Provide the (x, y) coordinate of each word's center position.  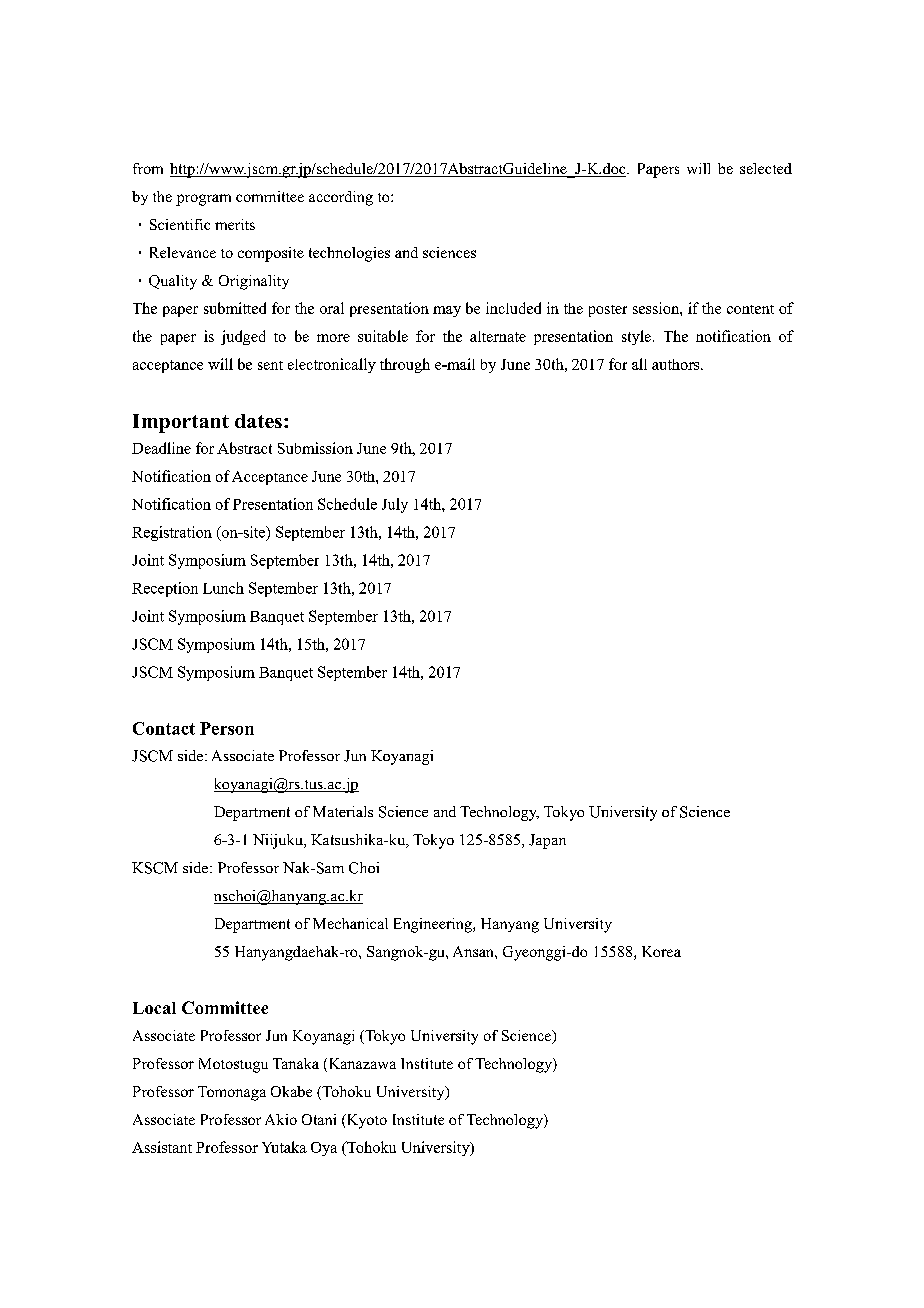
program (203, 200)
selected (766, 168)
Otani (319, 1119)
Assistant (162, 1147)
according (341, 198)
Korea (661, 951)
